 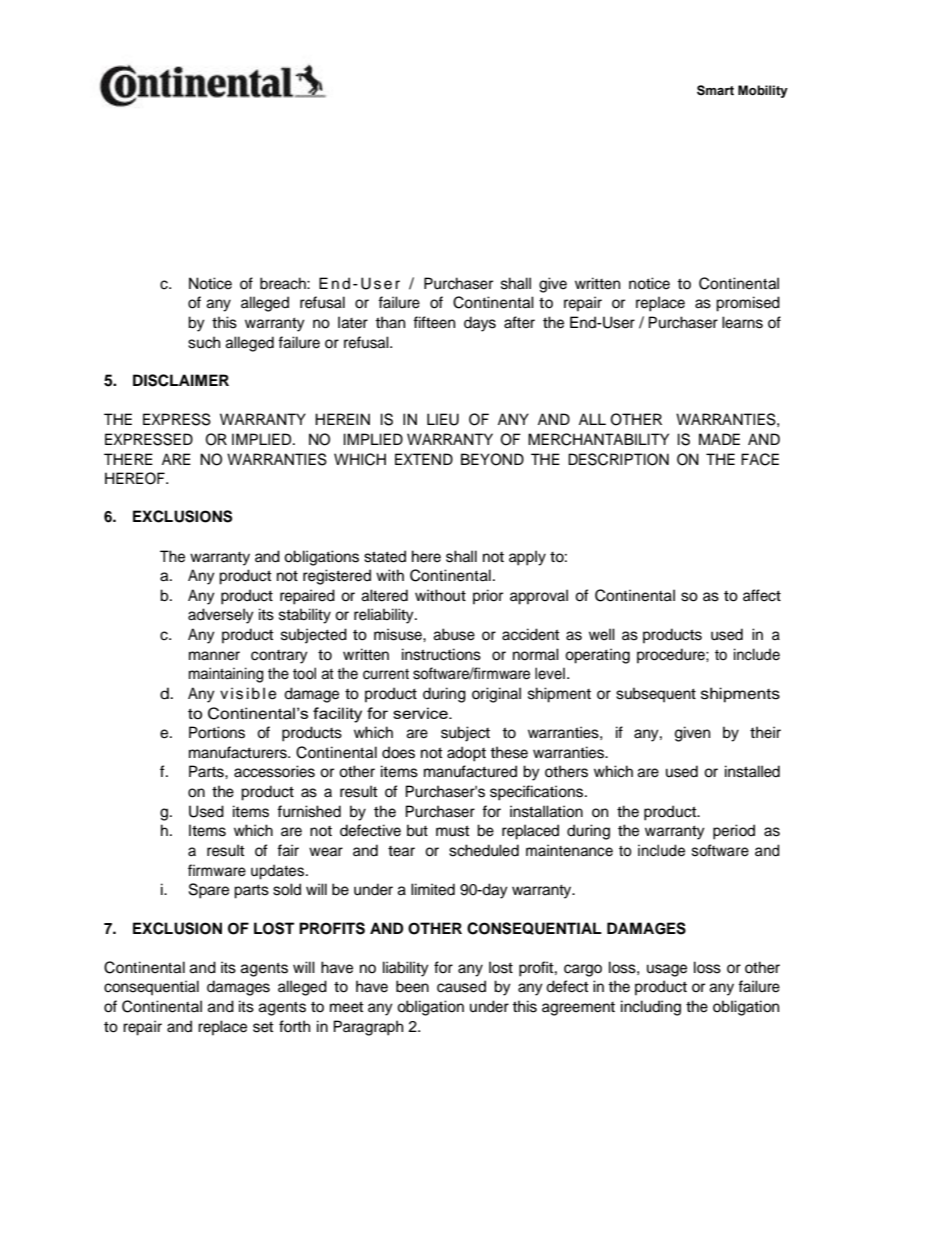 What do you see at coordinates (719, 439) in the screenshot?
I see `MADE` at bounding box center [719, 439].
